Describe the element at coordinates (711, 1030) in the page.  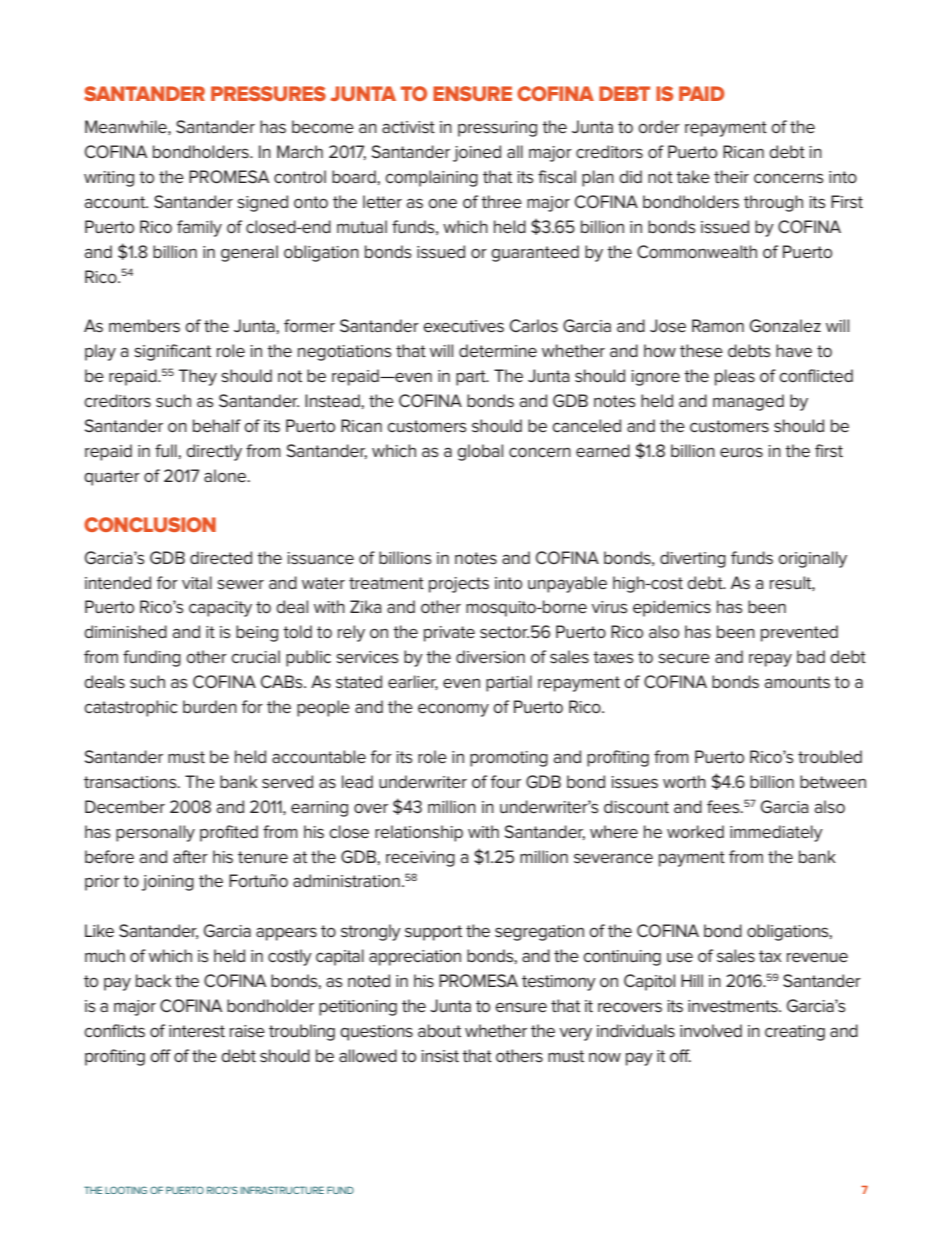
I see `involved` at that location.
